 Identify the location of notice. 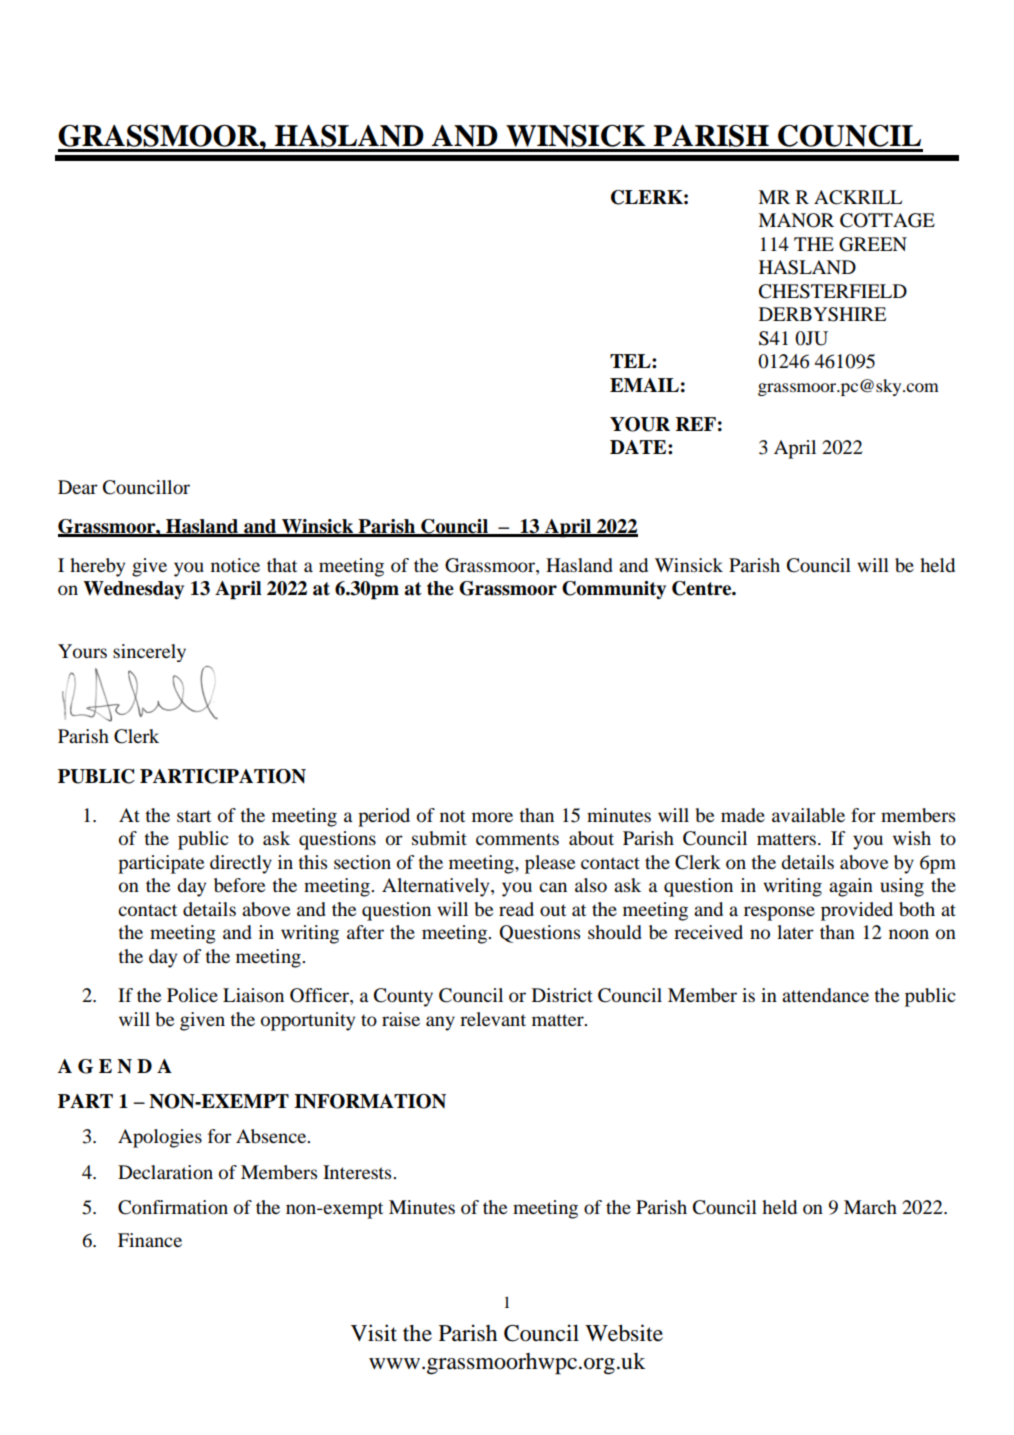
(235, 565).
